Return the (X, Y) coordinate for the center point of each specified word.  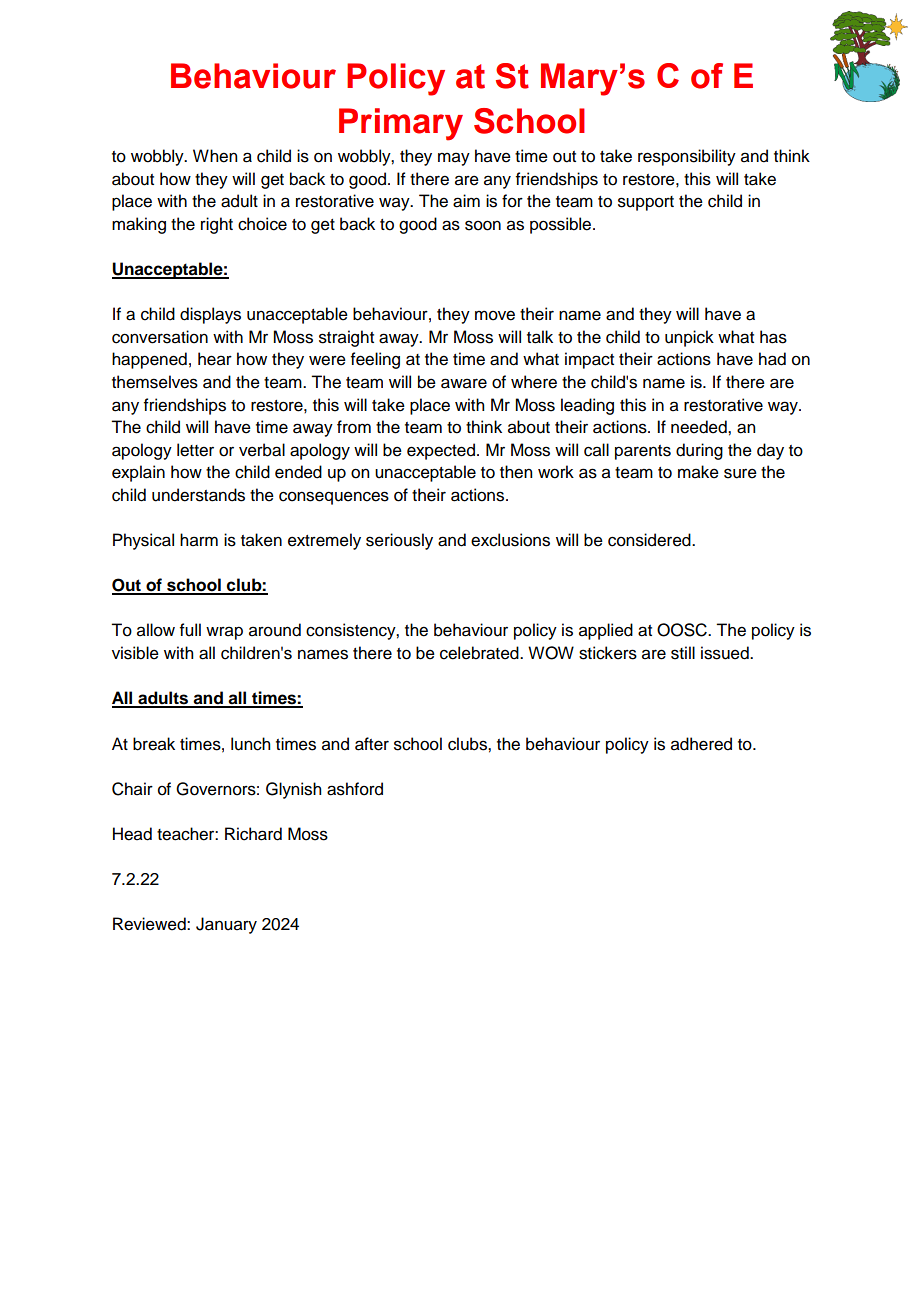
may (454, 159)
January (226, 925)
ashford (355, 789)
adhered (701, 744)
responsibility (687, 157)
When (215, 156)
